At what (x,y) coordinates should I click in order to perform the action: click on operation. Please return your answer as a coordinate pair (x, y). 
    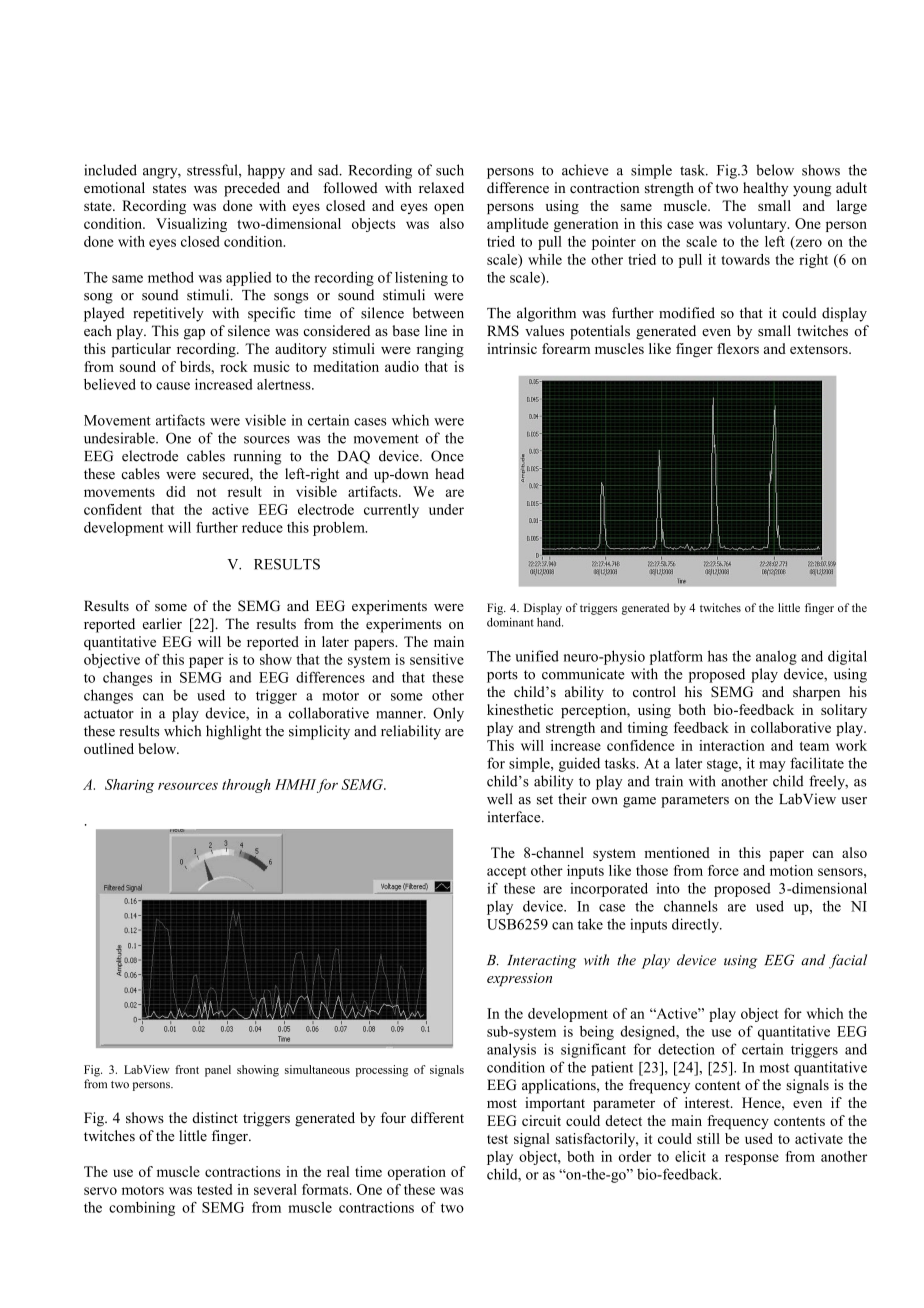
    Looking at the image, I should click on (416, 1173).
